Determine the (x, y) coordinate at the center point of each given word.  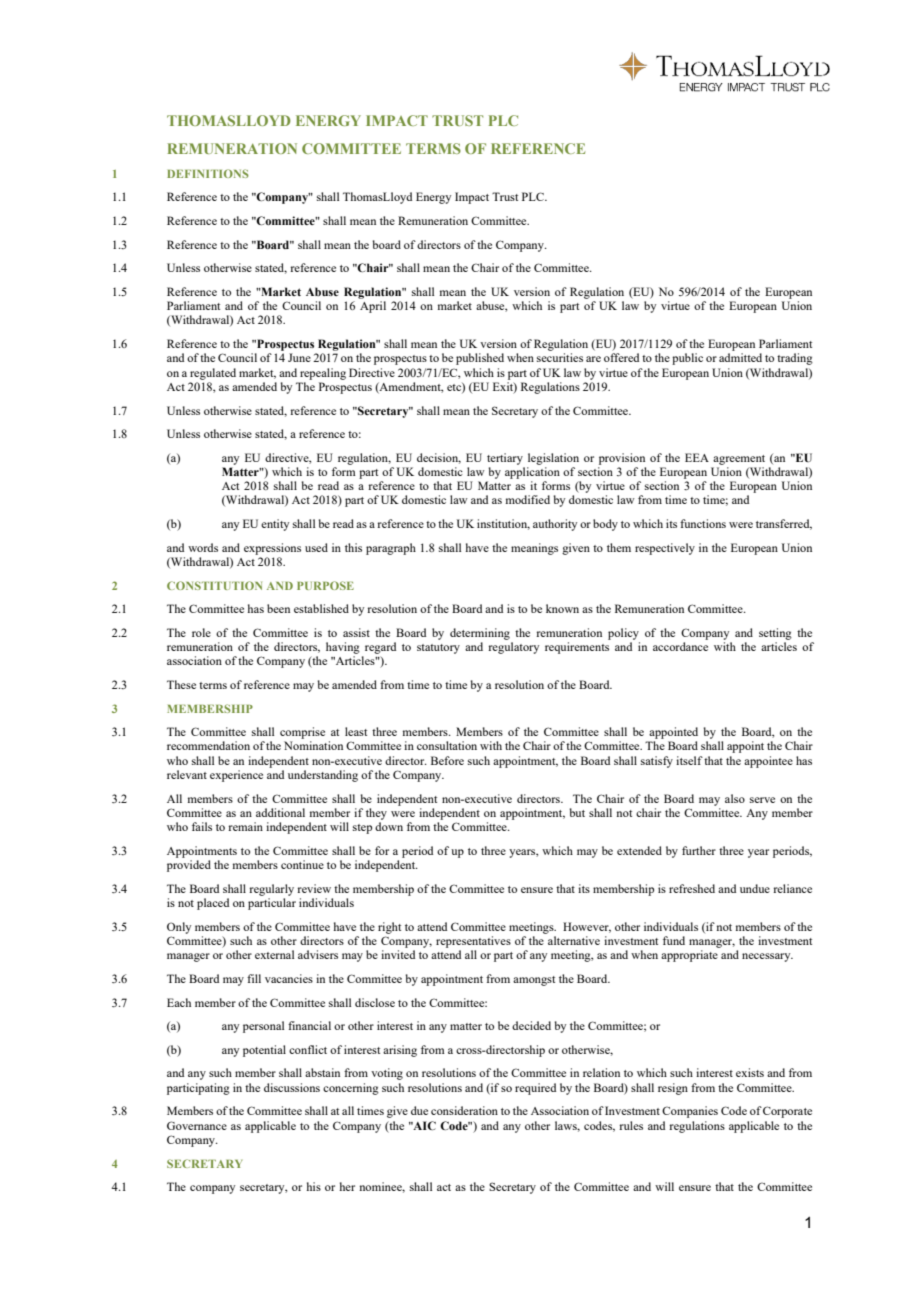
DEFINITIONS (208, 173)
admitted (740, 357)
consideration (464, 1110)
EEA (697, 457)
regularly (271, 890)
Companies (690, 1112)
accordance (680, 646)
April (373, 307)
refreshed (692, 888)
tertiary (505, 459)
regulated (213, 374)
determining (480, 634)
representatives (473, 942)
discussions (292, 1087)
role (201, 632)
